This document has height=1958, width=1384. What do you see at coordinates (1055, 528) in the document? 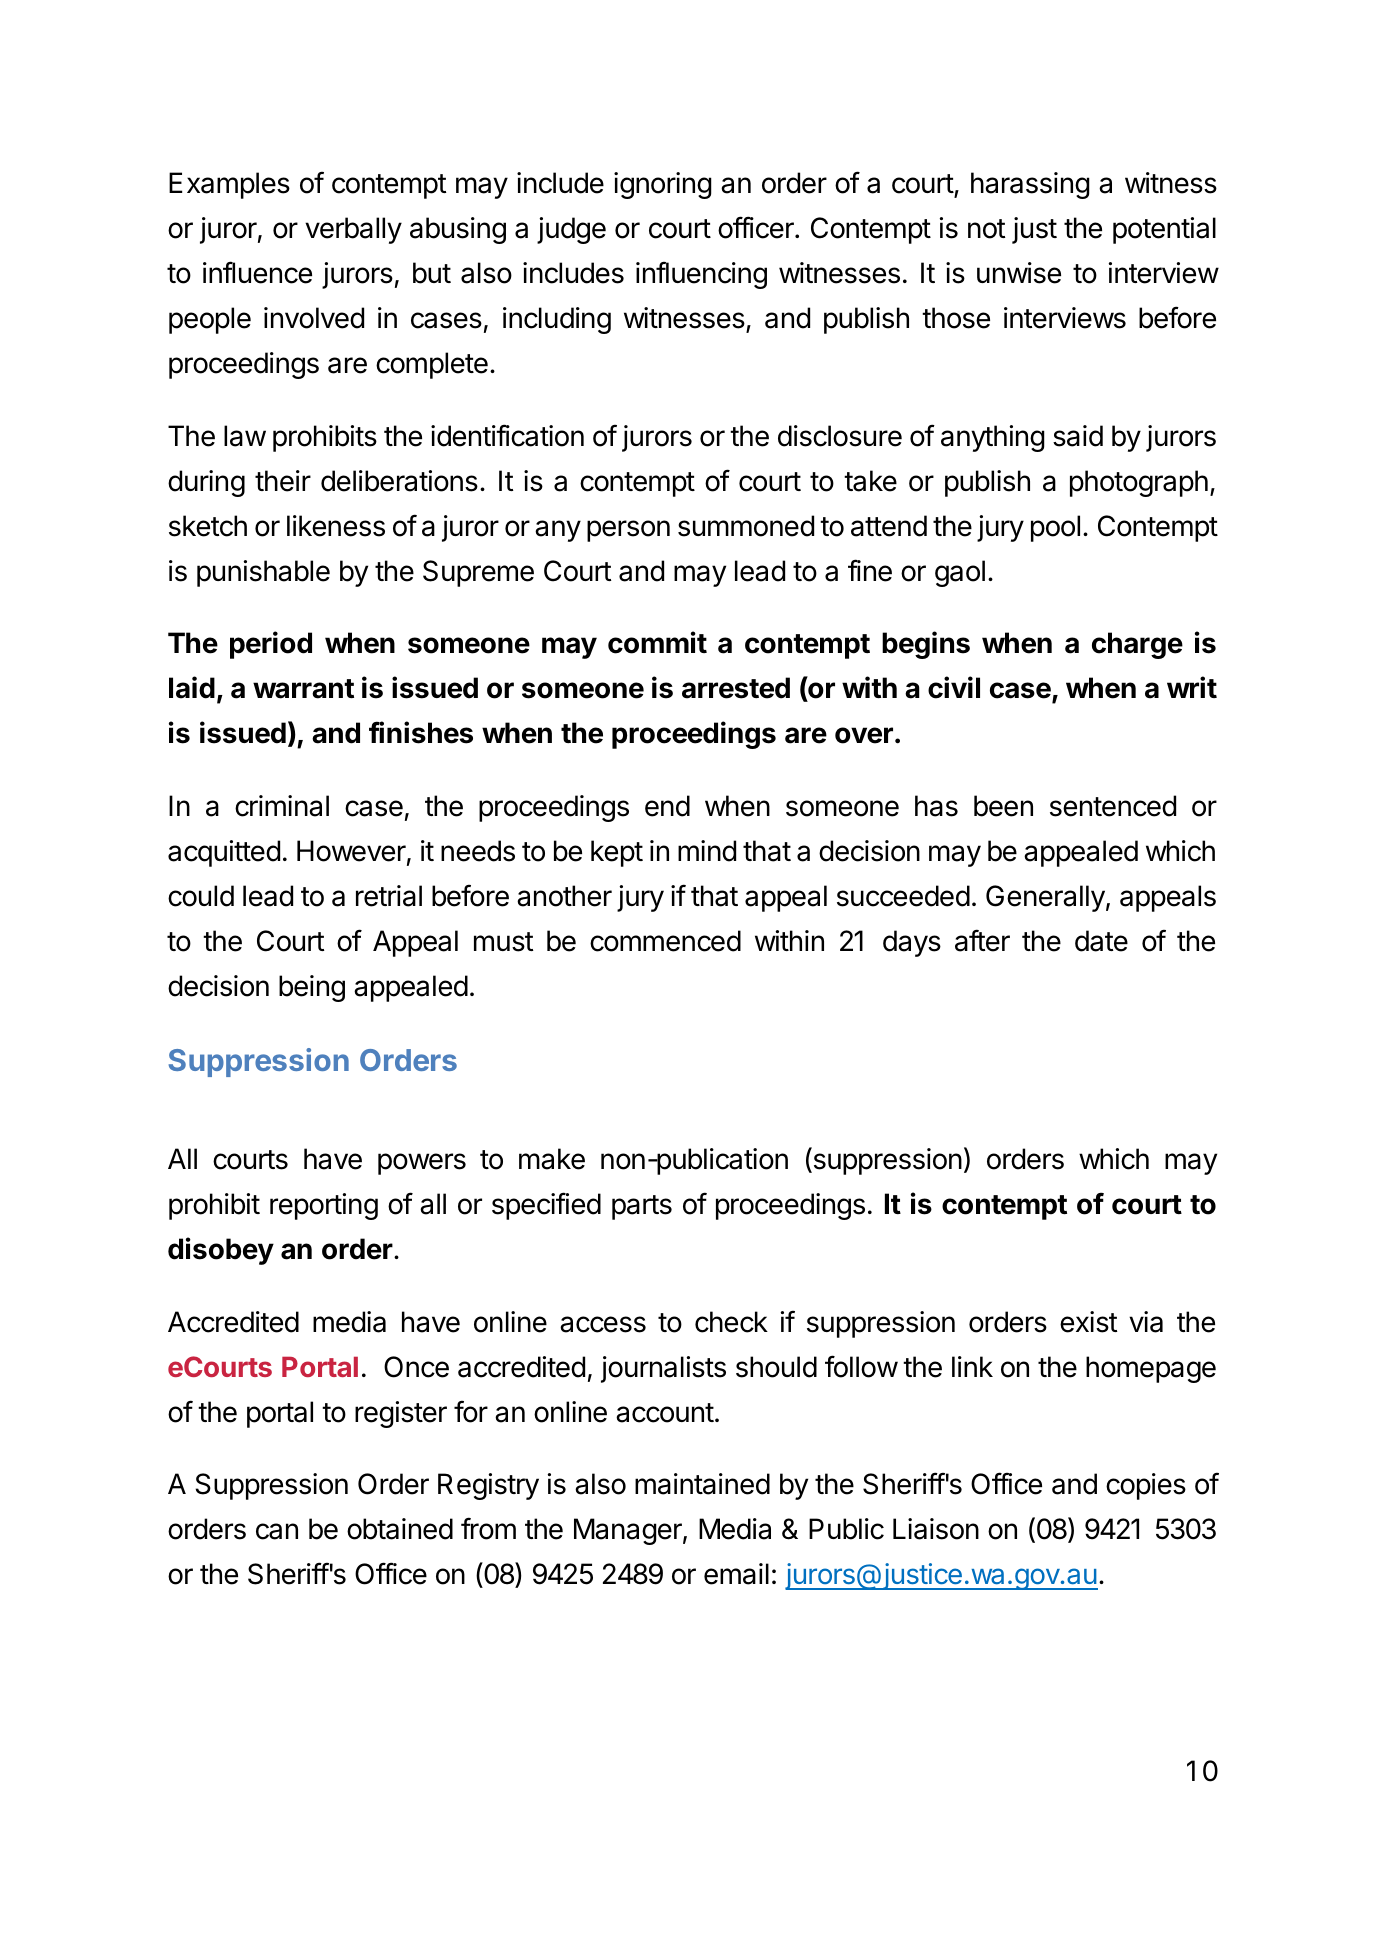
I see `pool` at bounding box center [1055, 528].
